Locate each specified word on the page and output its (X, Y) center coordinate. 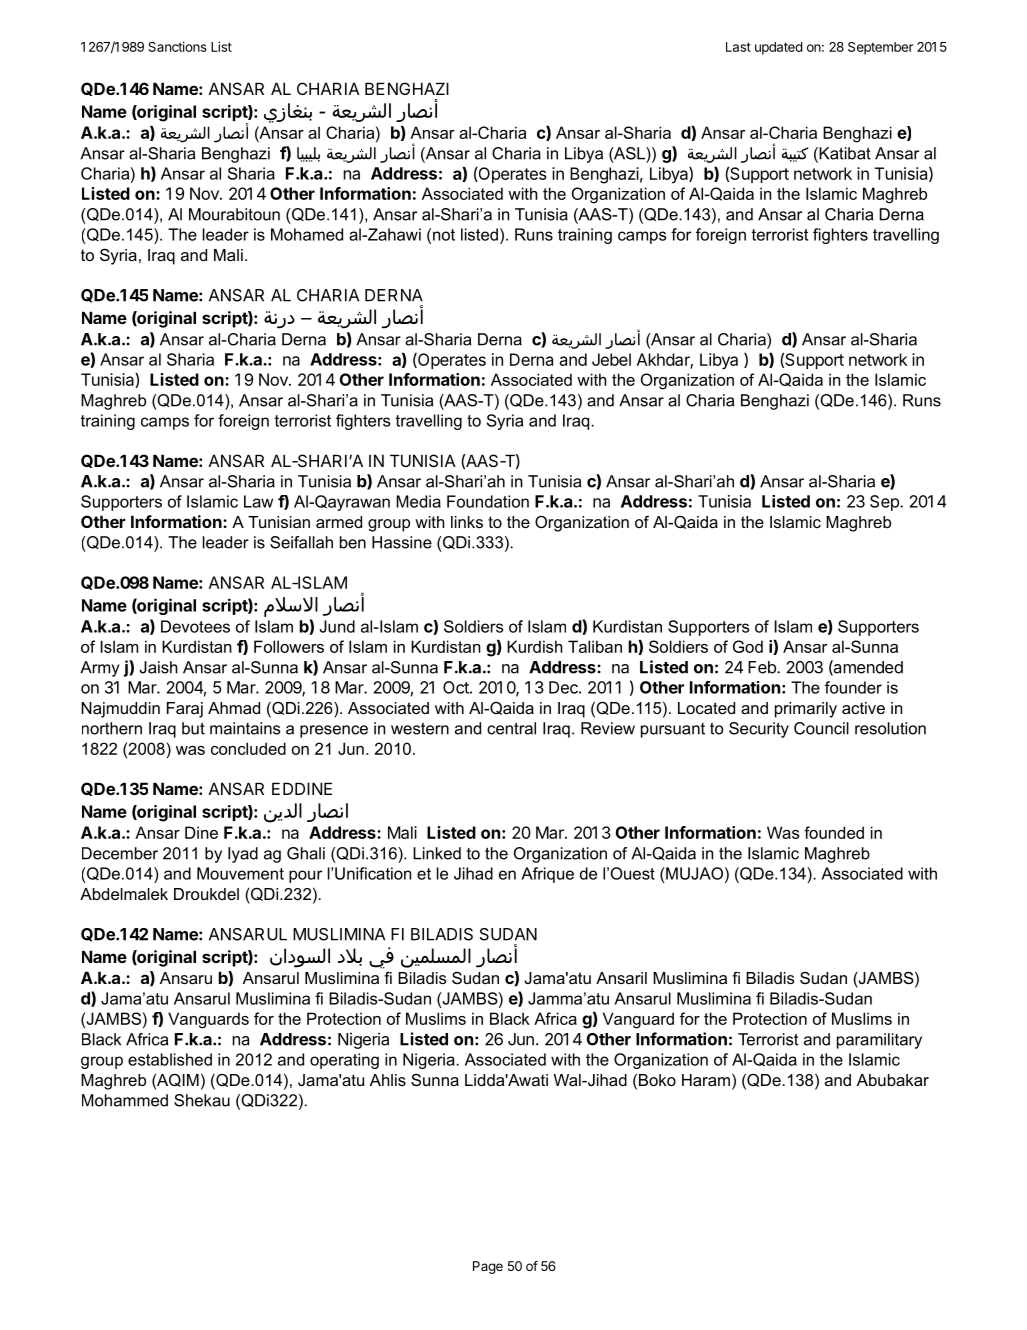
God (748, 646)
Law (258, 501)
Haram (706, 1080)
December (120, 853)
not (444, 235)
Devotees (195, 626)
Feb (763, 667)
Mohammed (125, 1100)
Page (488, 1267)
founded (834, 832)
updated (778, 48)
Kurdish (535, 646)
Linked (437, 853)
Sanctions (177, 46)
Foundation (488, 501)
